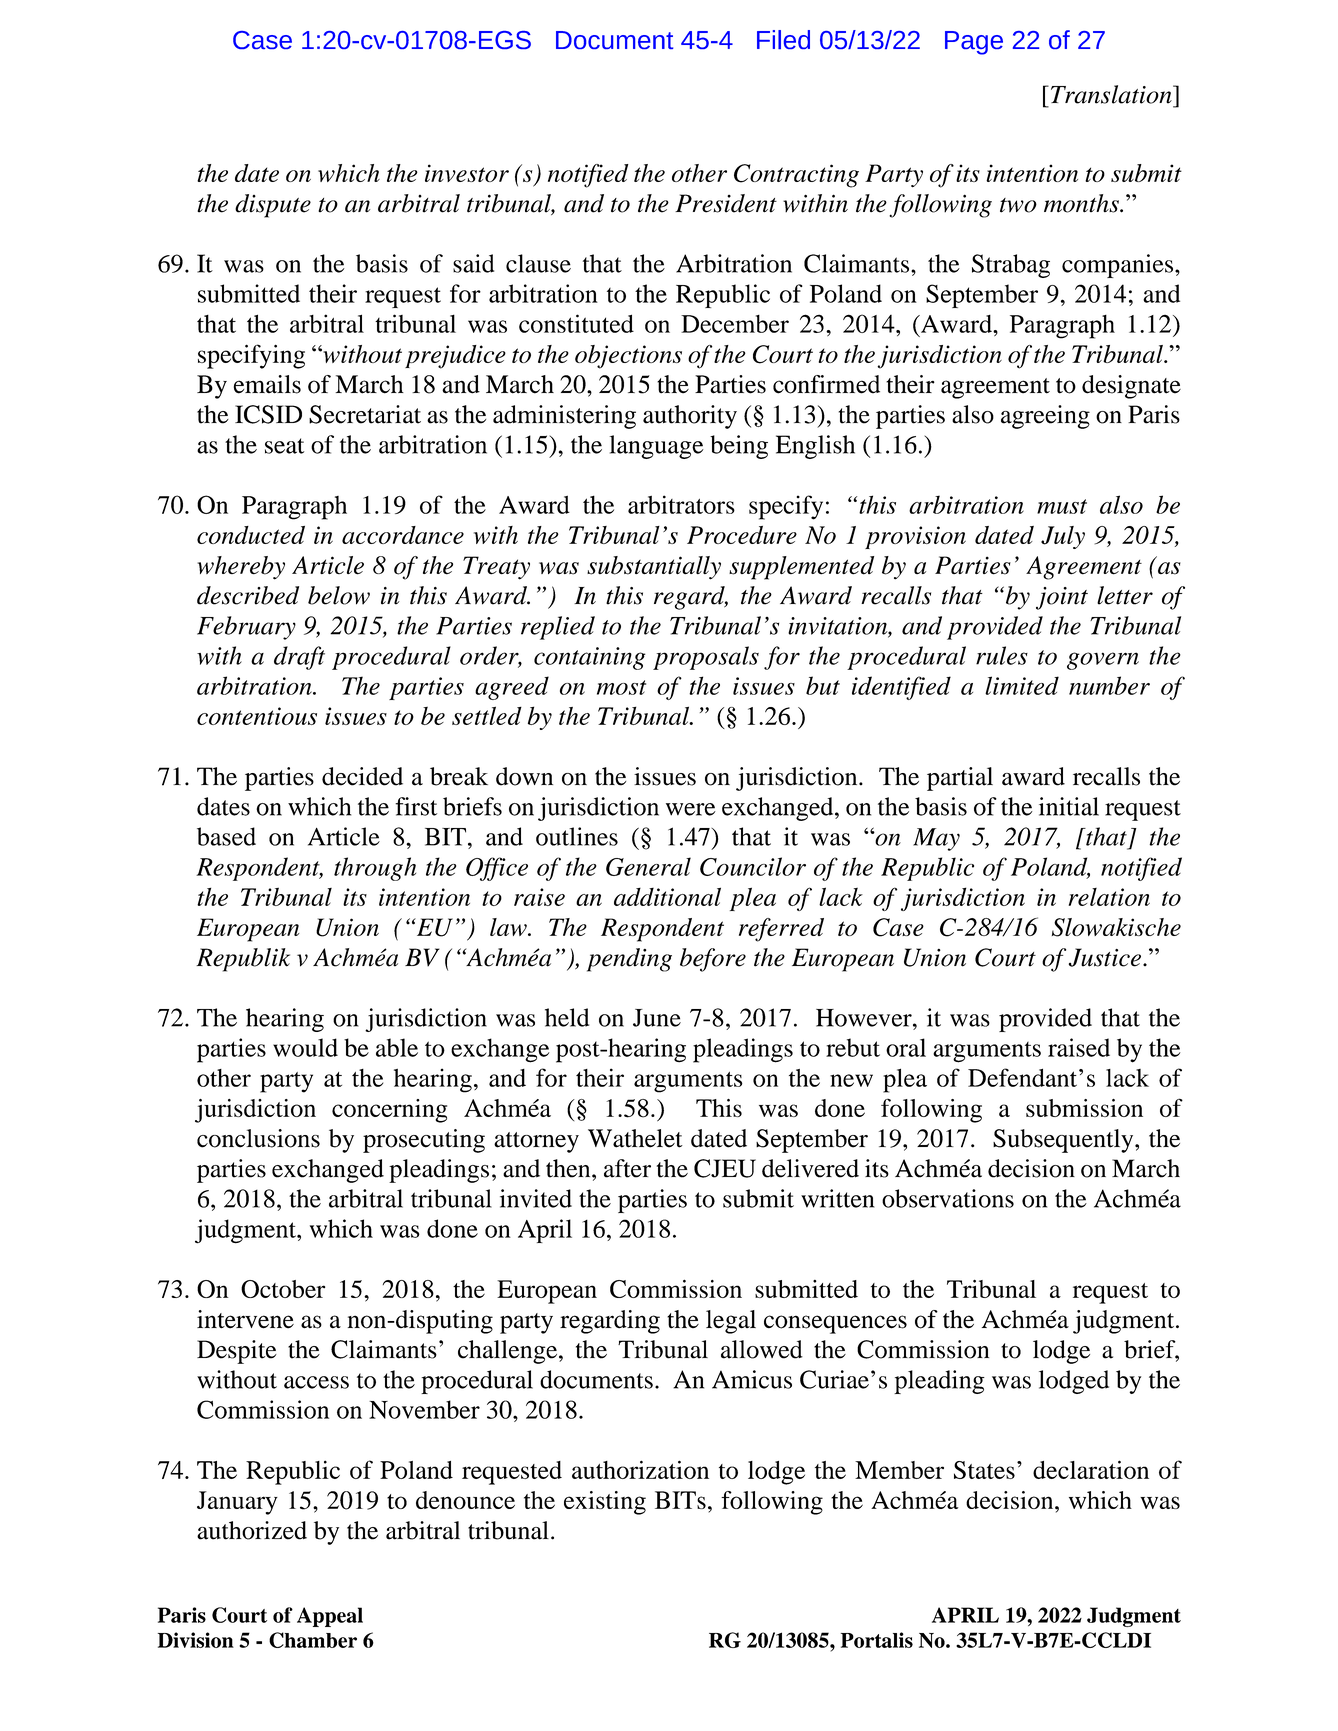 This screenshot has height=1731, width=1338. Describe the element at coordinates (690, 417) in the screenshot. I see `authority` at that location.
